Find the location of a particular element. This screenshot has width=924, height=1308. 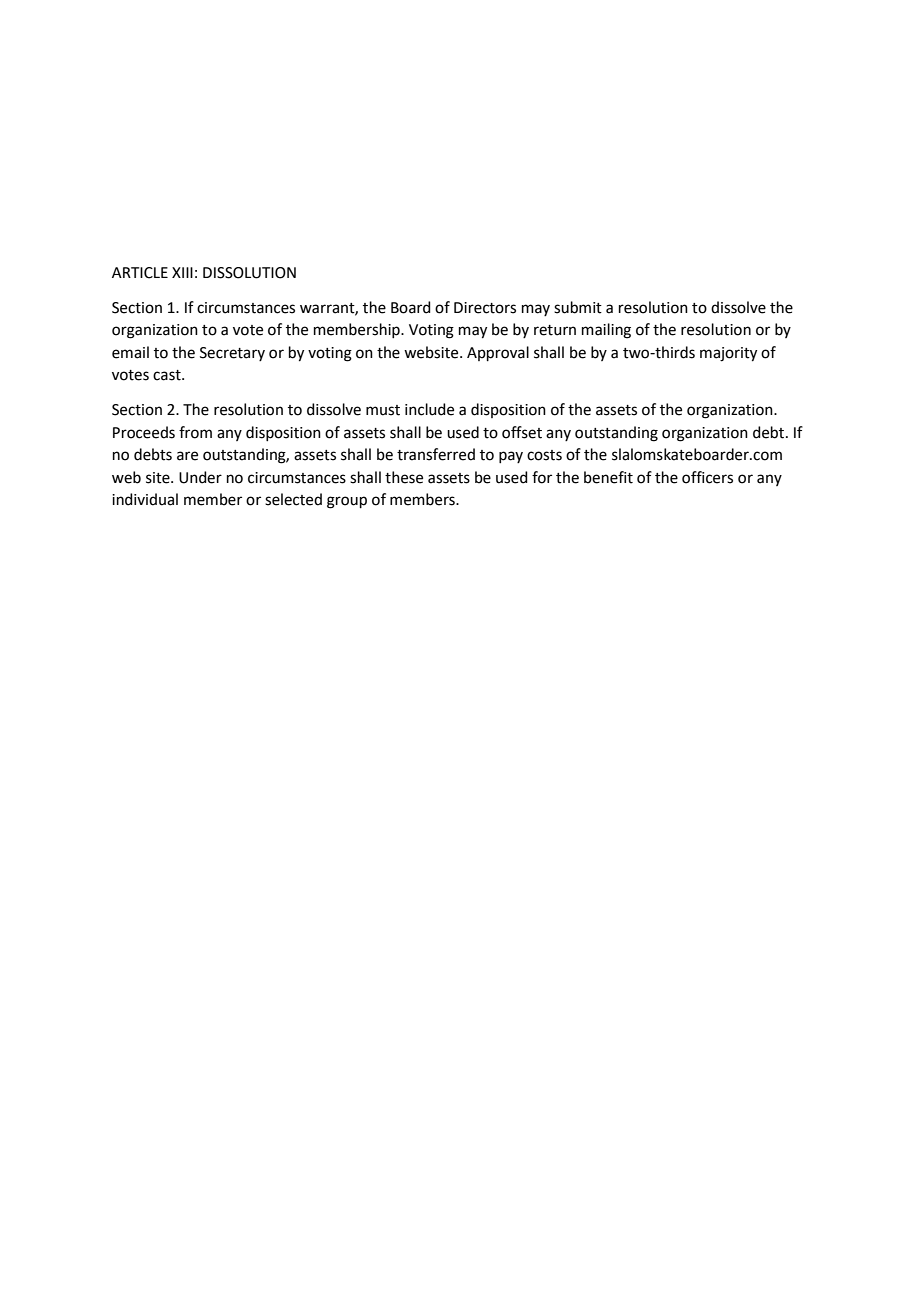

individual is located at coordinates (145, 499).
